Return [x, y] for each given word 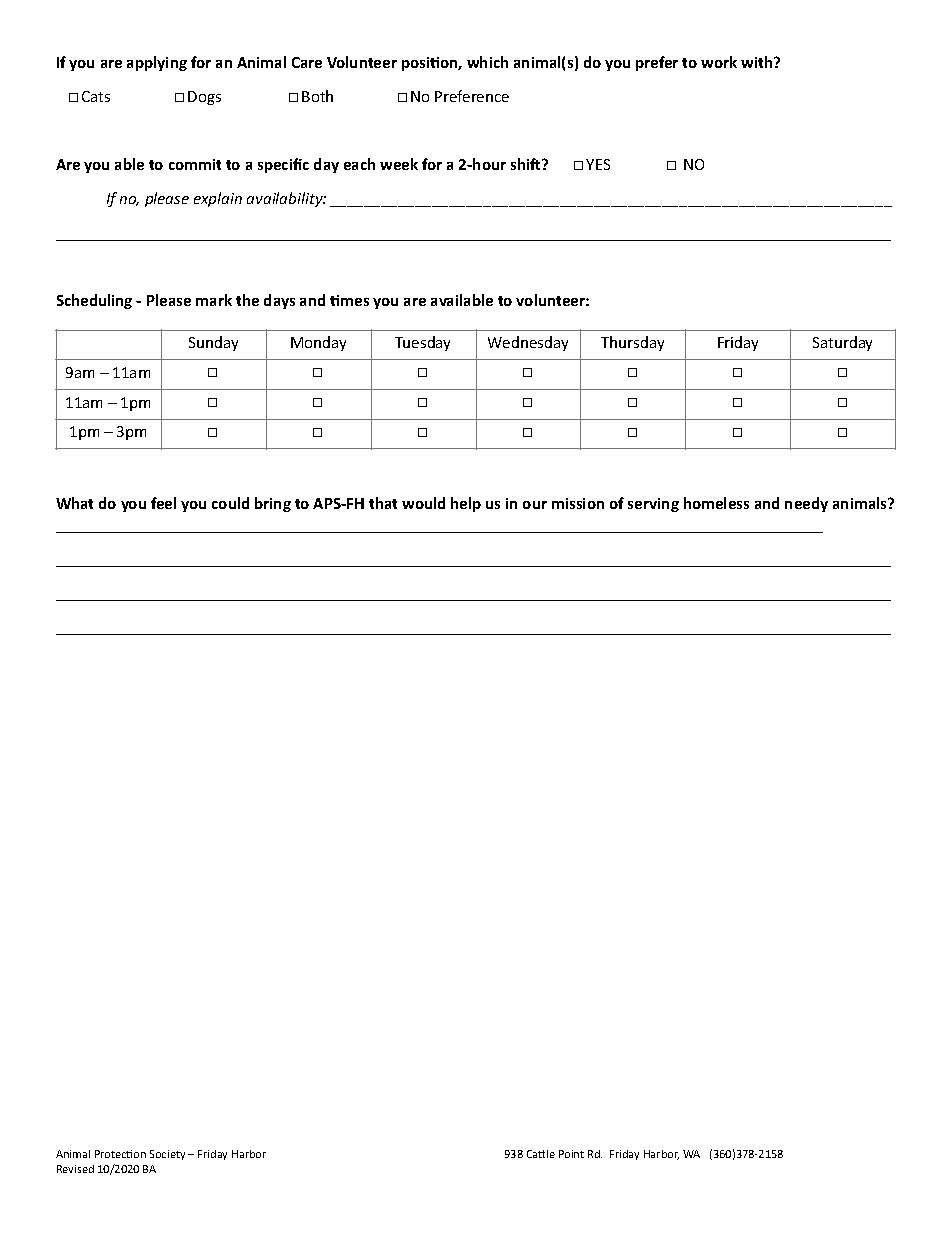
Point [571, 1154]
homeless [716, 503]
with [758, 62]
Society [167, 1155]
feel [163, 503]
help [466, 504]
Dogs [204, 98]
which [487, 62]
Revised [75, 1169]
